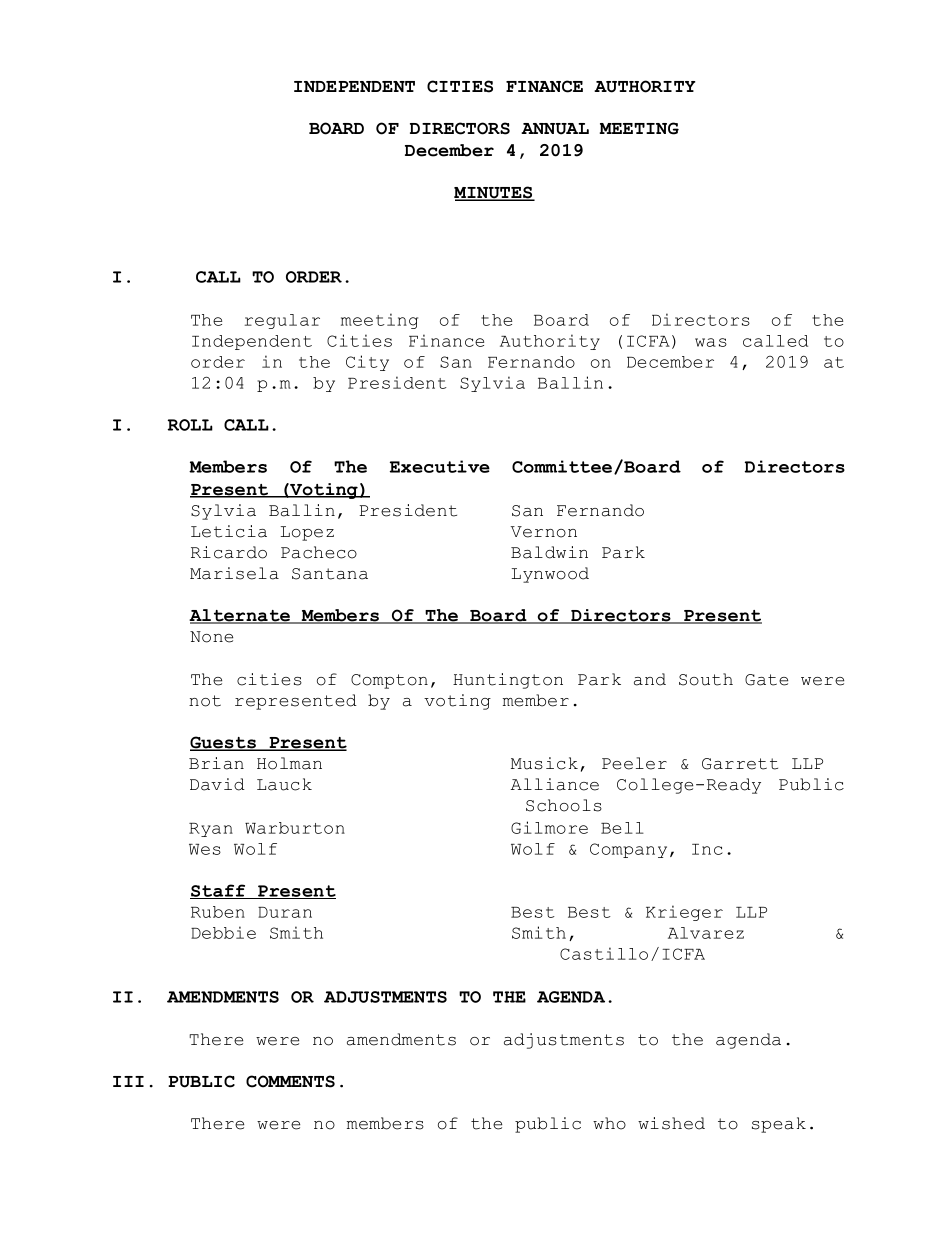 This image has width=952, height=1233. I want to click on was, so click(711, 342).
